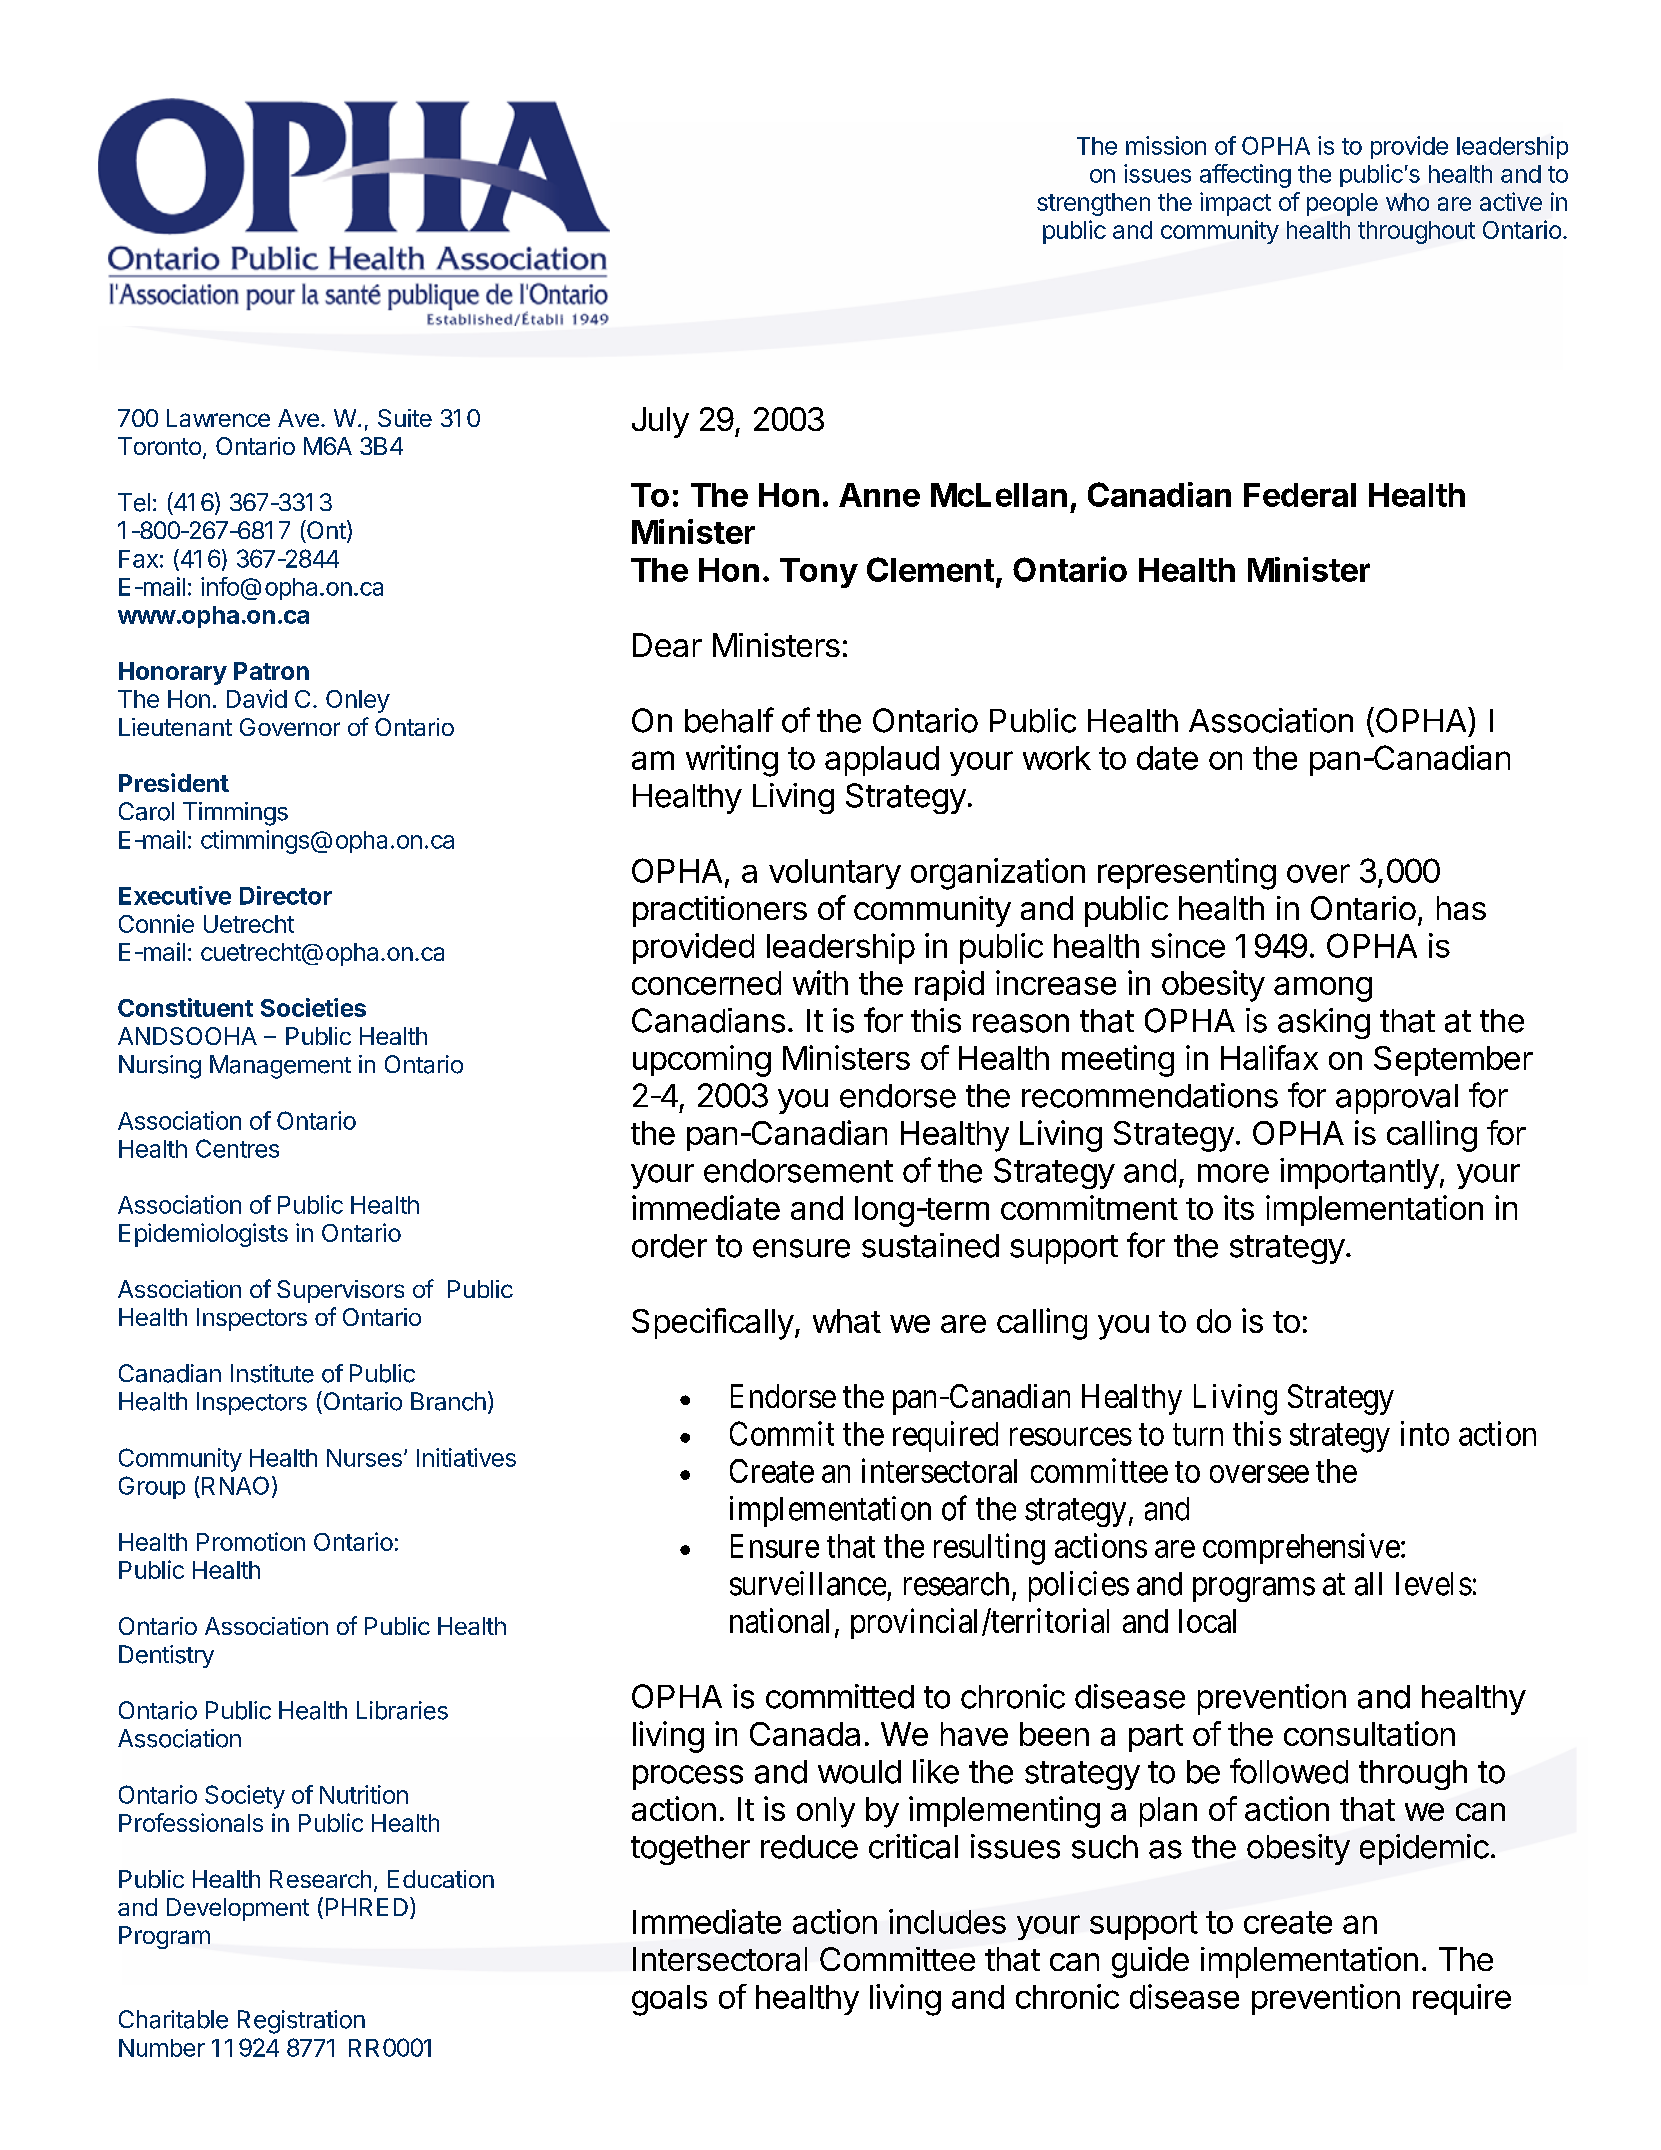  What do you see at coordinates (1342, 204) in the screenshot?
I see `people` at bounding box center [1342, 204].
